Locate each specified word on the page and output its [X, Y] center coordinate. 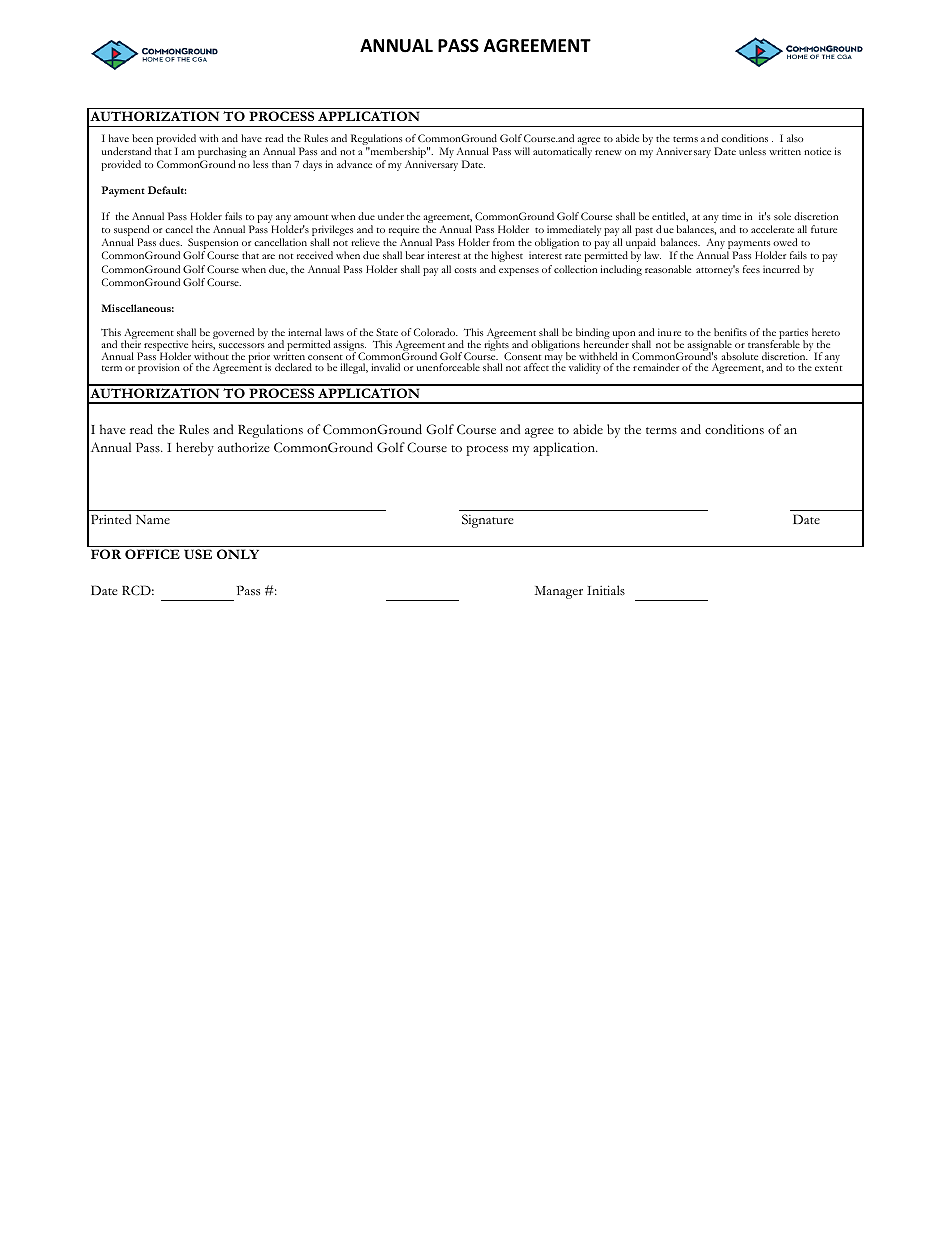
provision [159, 368]
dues [170, 242]
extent [828, 368]
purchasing [222, 154]
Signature [488, 521]
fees [751, 269]
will [522, 151]
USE [198, 554]
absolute [740, 356]
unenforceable [448, 367]
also [795, 138]
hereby [195, 449]
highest [507, 256]
